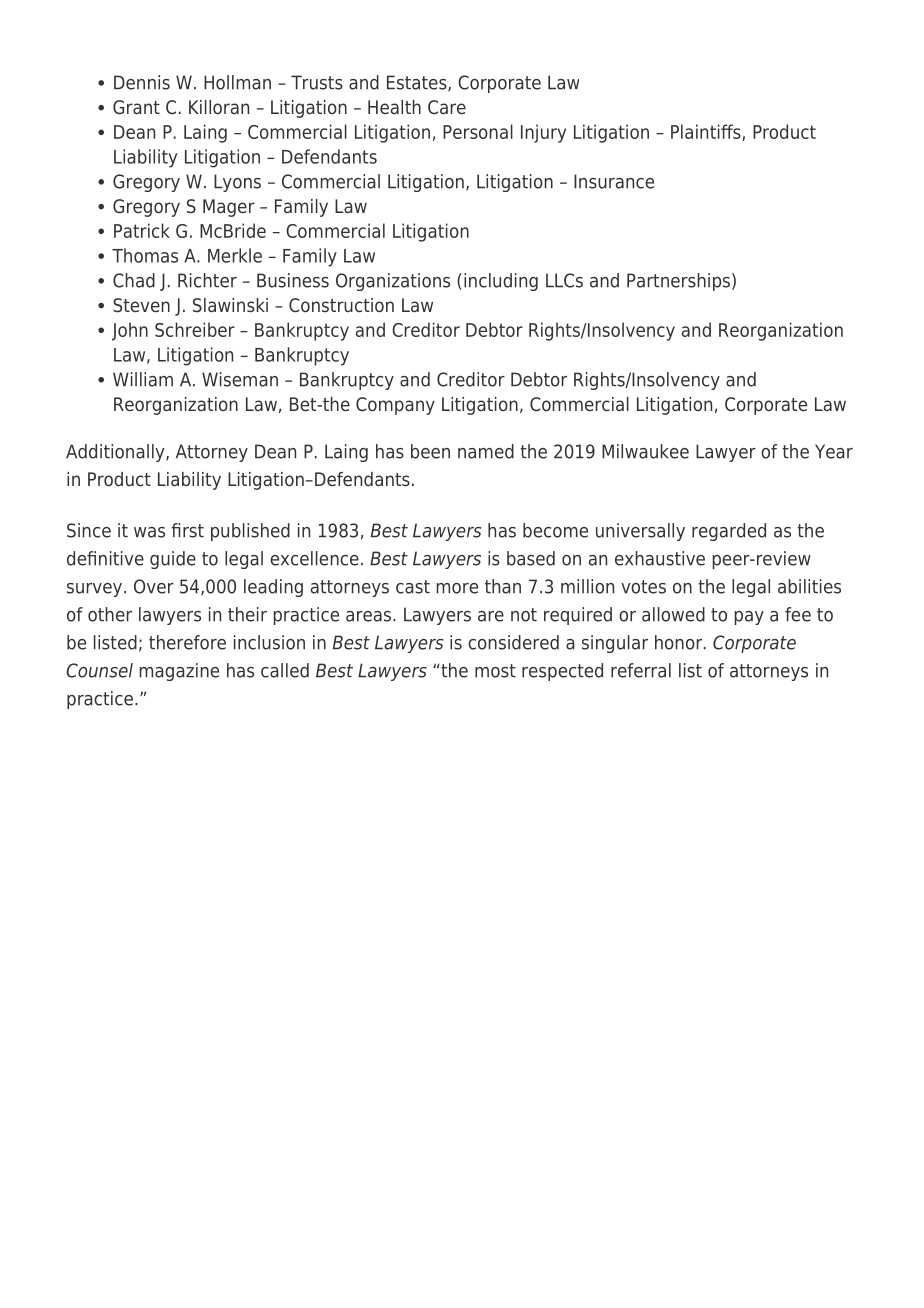 This document has width=924, height=1308. Describe the element at coordinates (447, 107) in the document. I see `Care` at that location.
